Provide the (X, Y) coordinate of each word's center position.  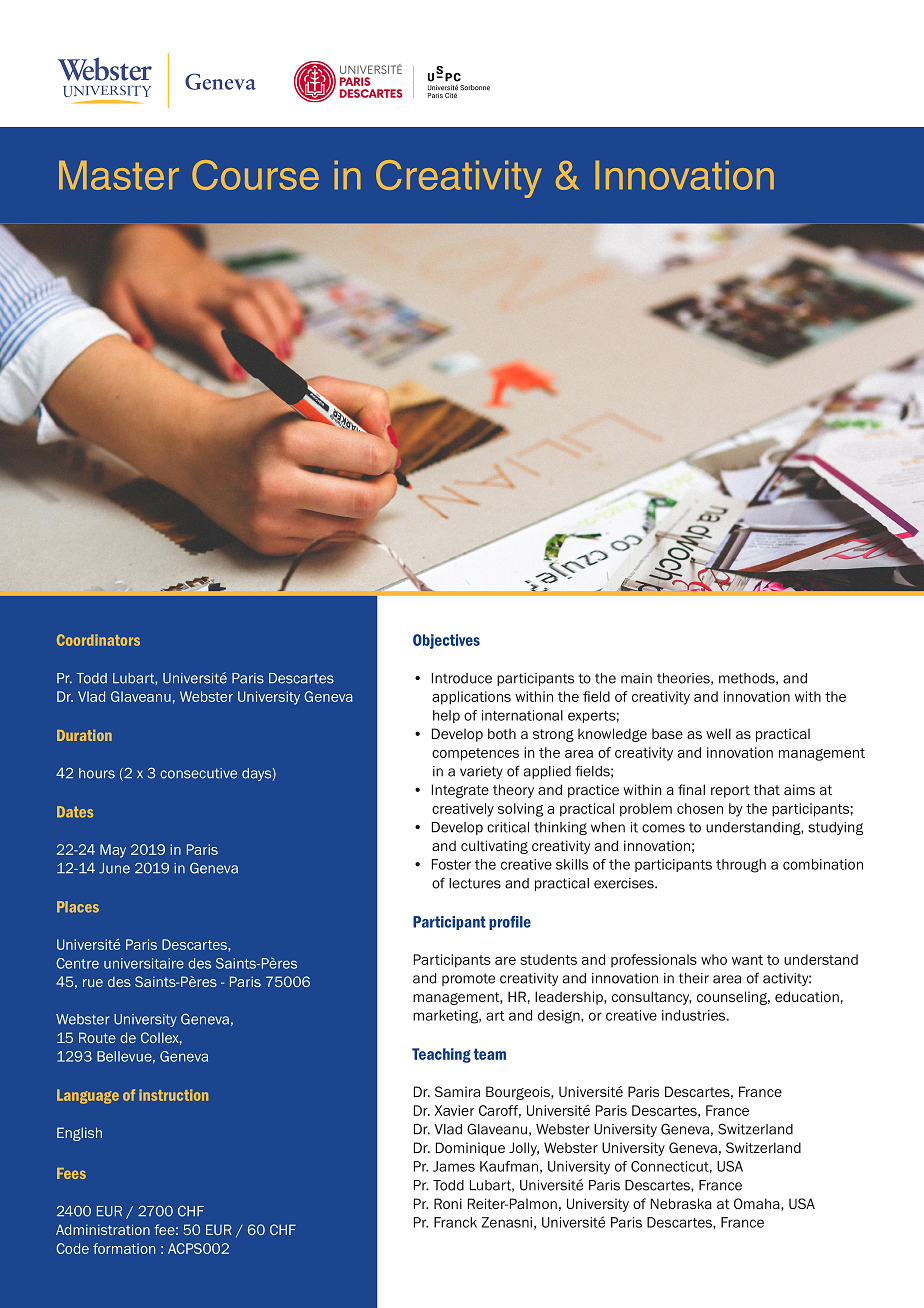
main (636, 678)
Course (255, 175)
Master (119, 175)
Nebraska (681, 1203)
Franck (455, 1222)
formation (124, 1248)
